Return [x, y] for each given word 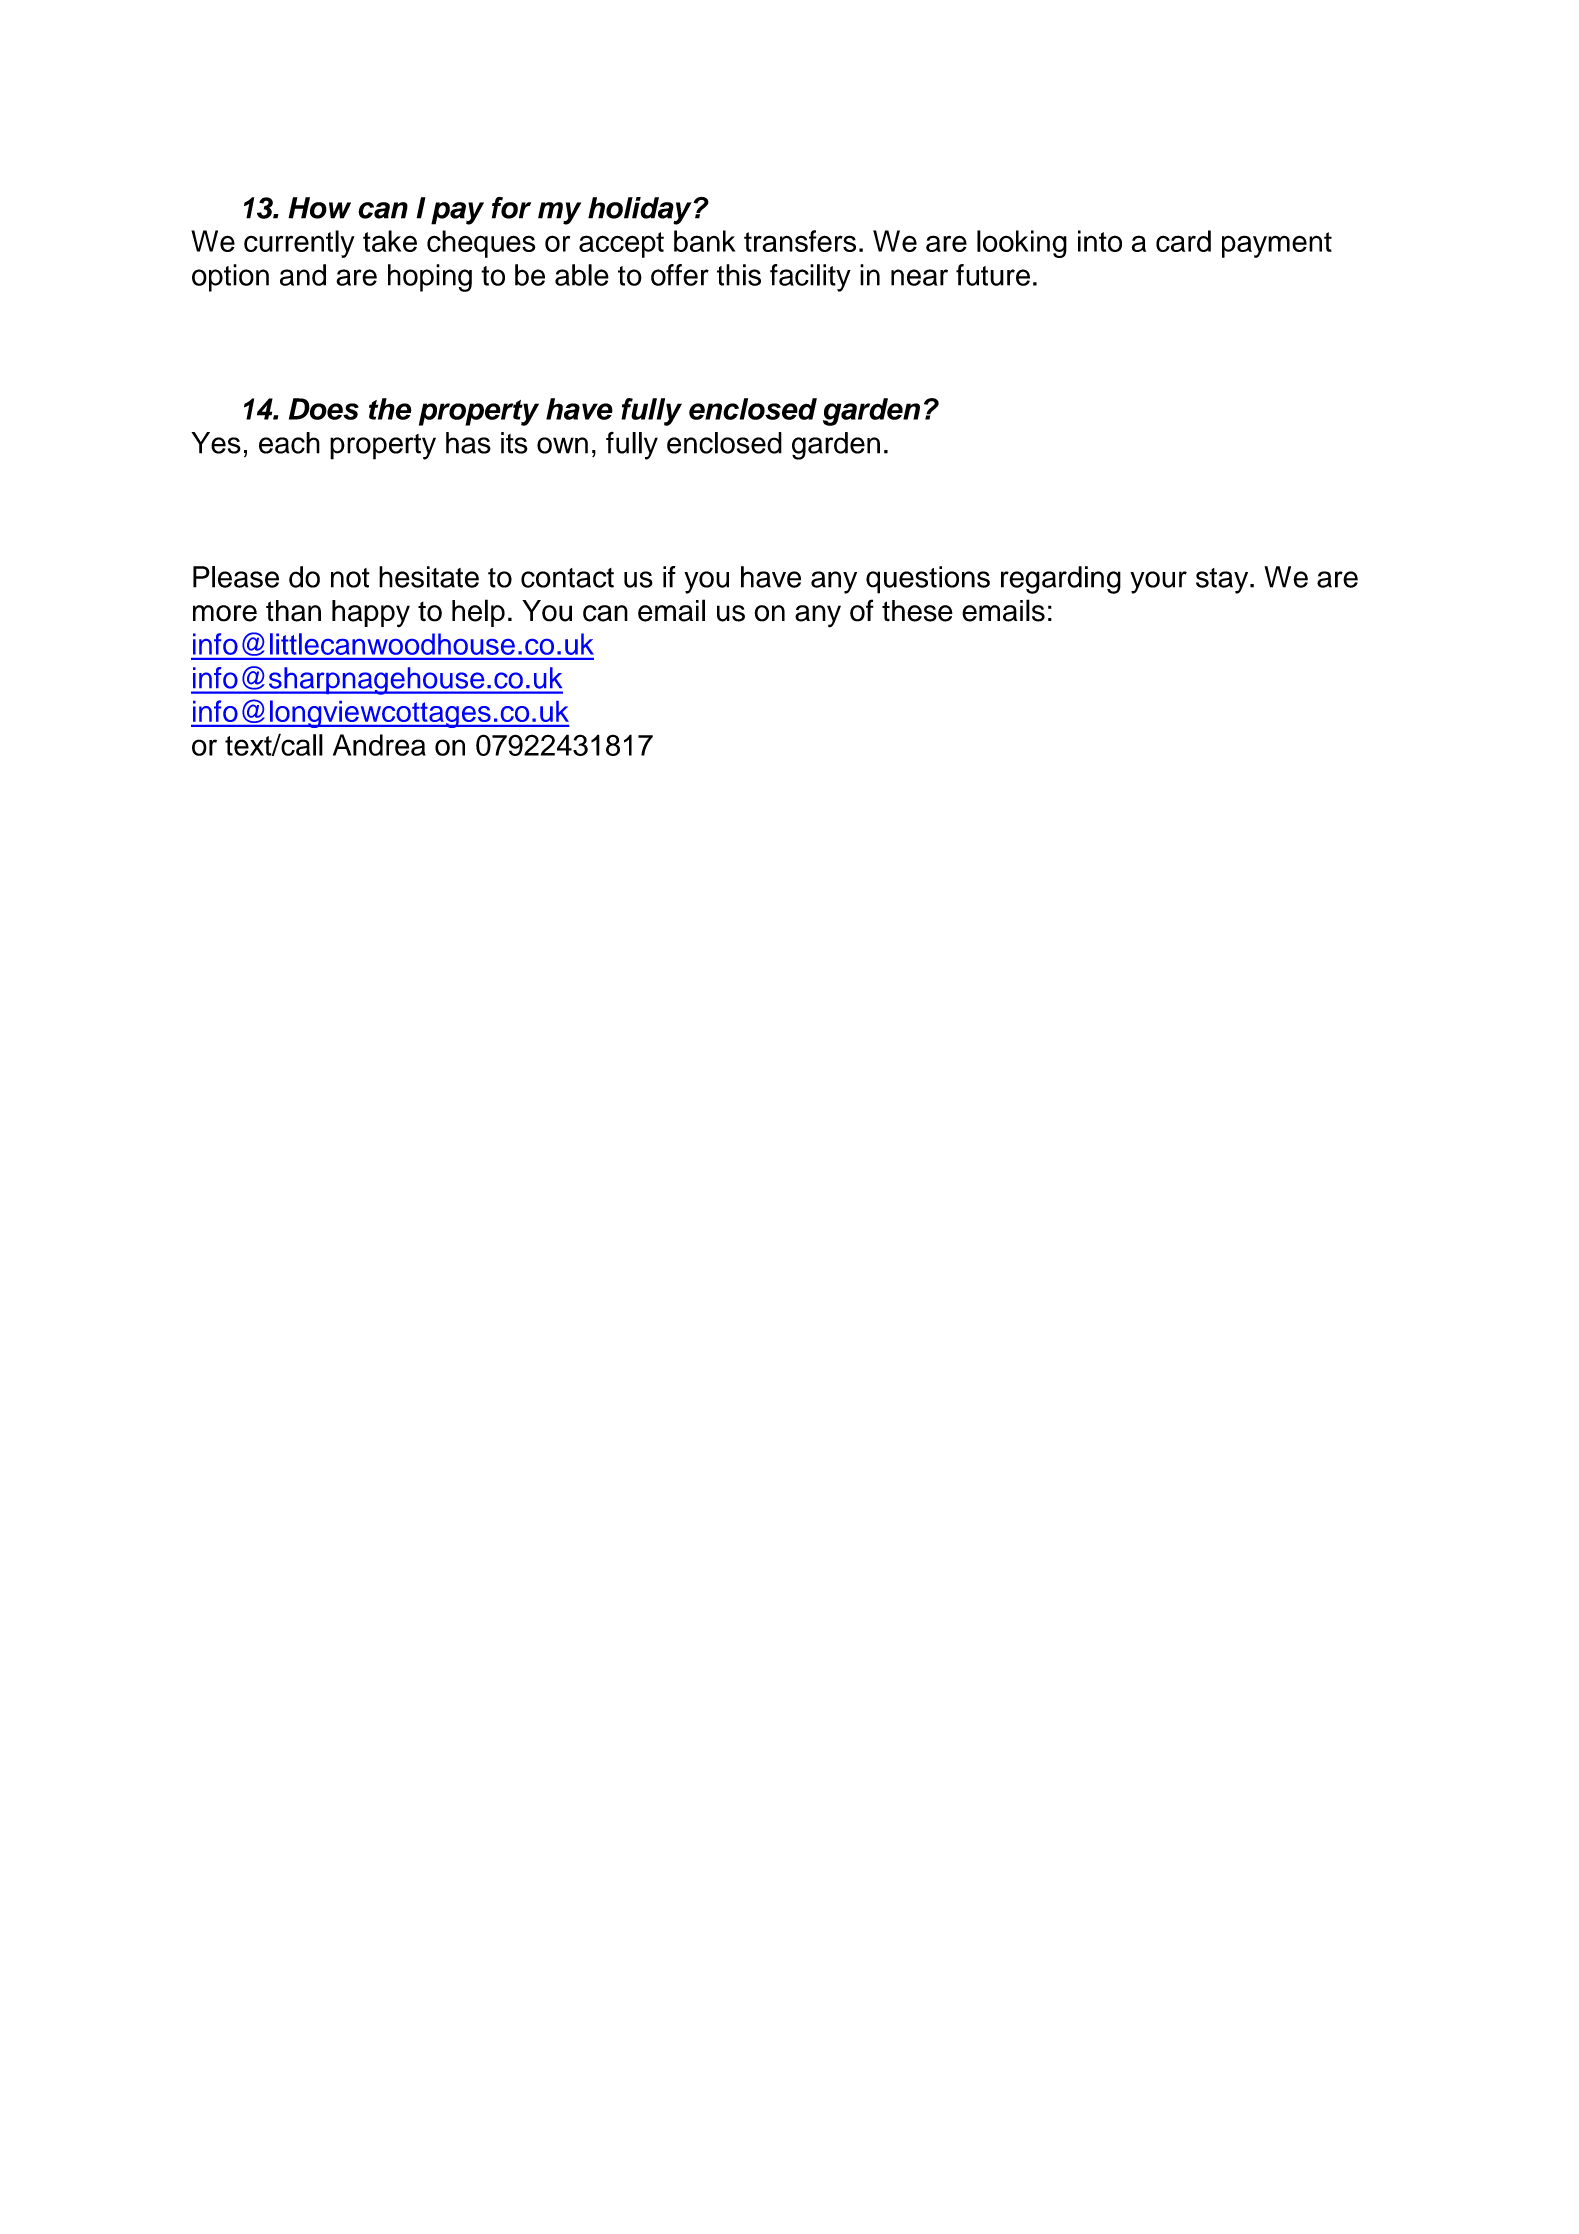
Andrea [379, 745]
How [319, 208]
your [1158, 582]
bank [704, 241]
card [1183, 241]
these [917, 611]
